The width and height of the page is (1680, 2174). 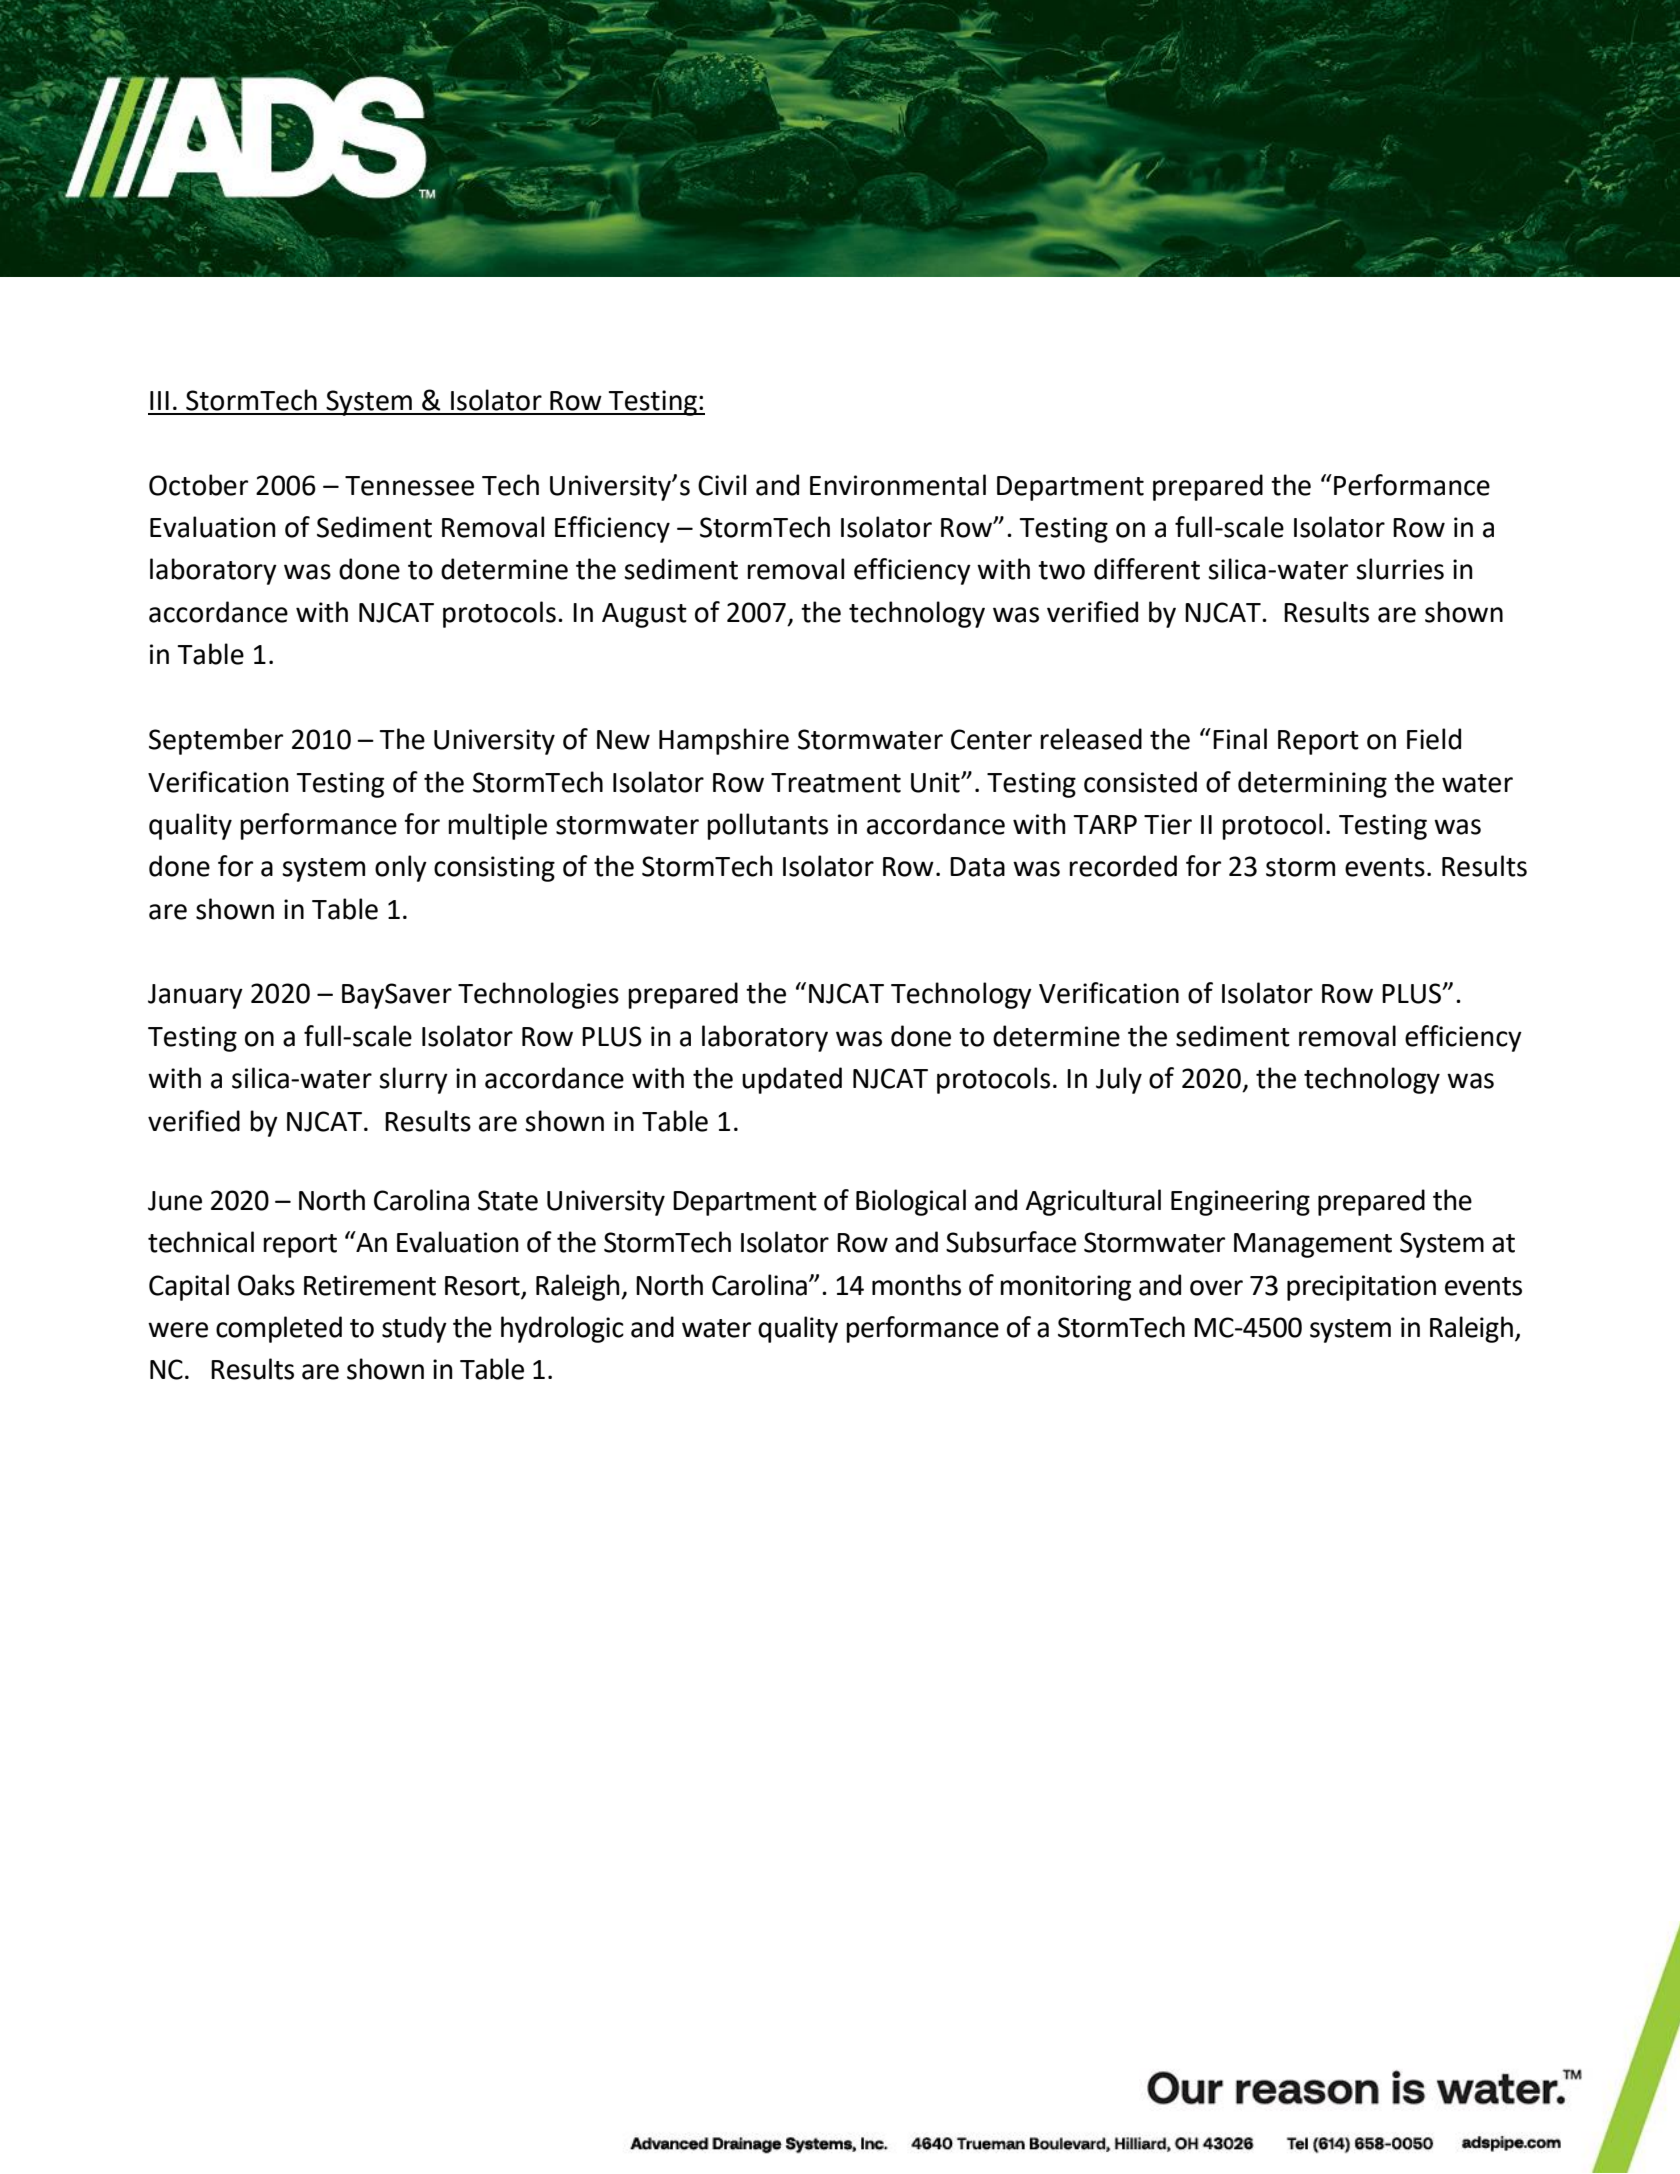 What do you see at coordinates (159, 400) in the page?
I see `III` at bounding box center [159, 400].
